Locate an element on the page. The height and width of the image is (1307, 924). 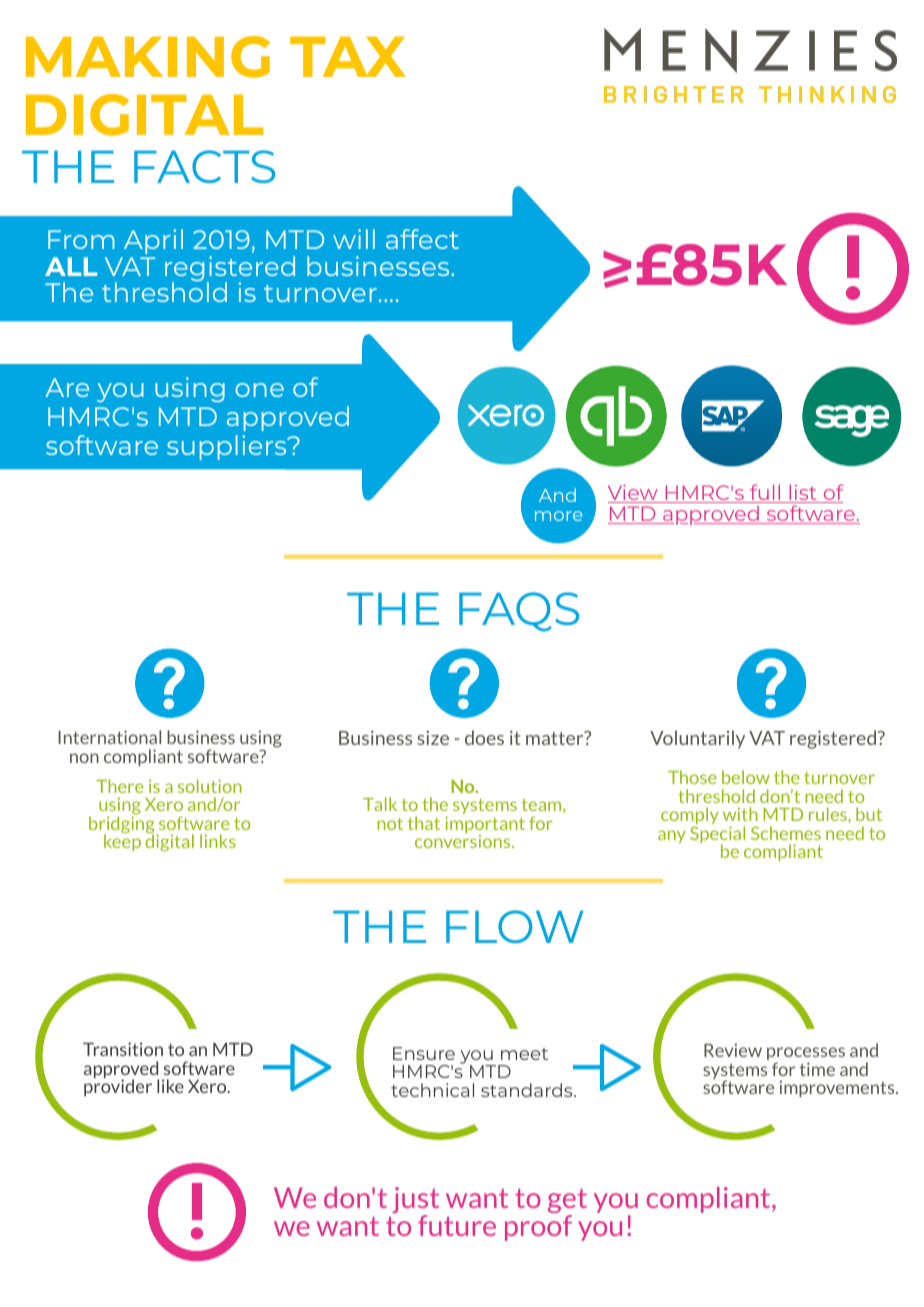
Voluntarily is located at coordinates (697, 739).
